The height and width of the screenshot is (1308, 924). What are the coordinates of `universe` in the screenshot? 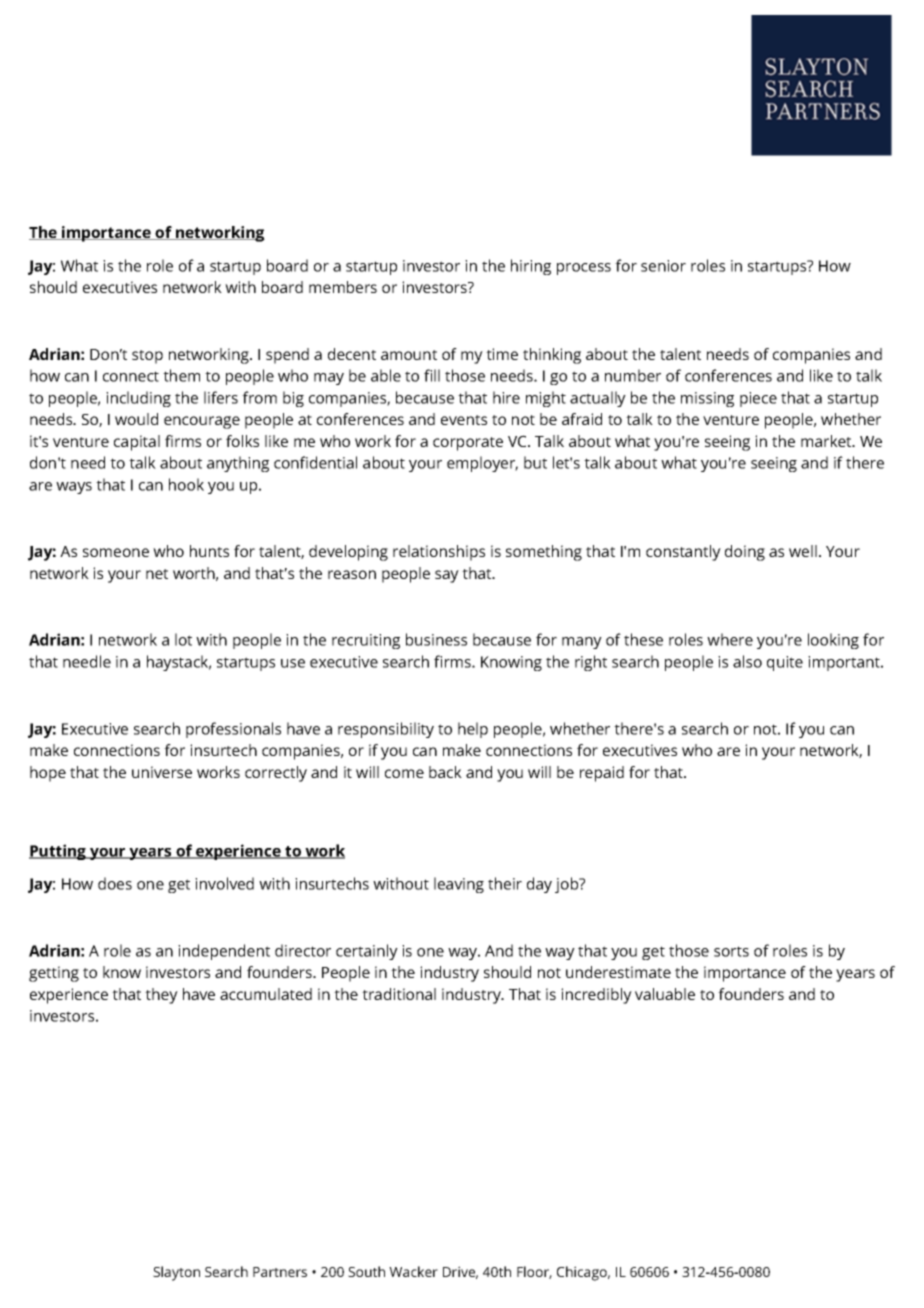 It's located at (162, 772).
